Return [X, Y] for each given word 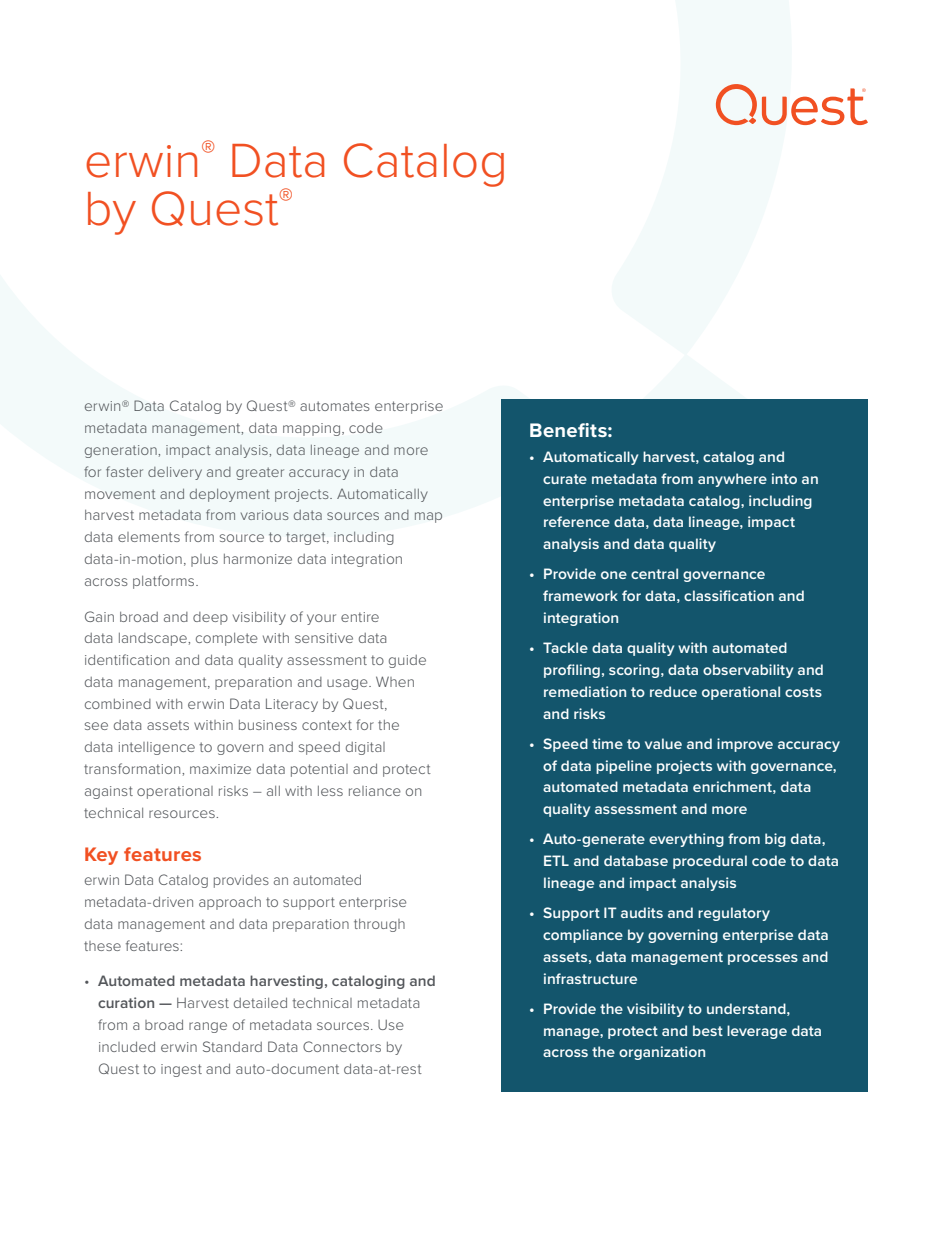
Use [391, 1025]
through [379, 925]
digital [365, 748]
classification [729, 595]
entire [360, 617]
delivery [175, 473]
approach [230, 903]
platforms [165, 582]
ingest [181, 1070]
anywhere [732, 480]
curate [565, 479]
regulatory [734, 914]
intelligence [157, 748]
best [708, 1030]
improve [745, 745]
